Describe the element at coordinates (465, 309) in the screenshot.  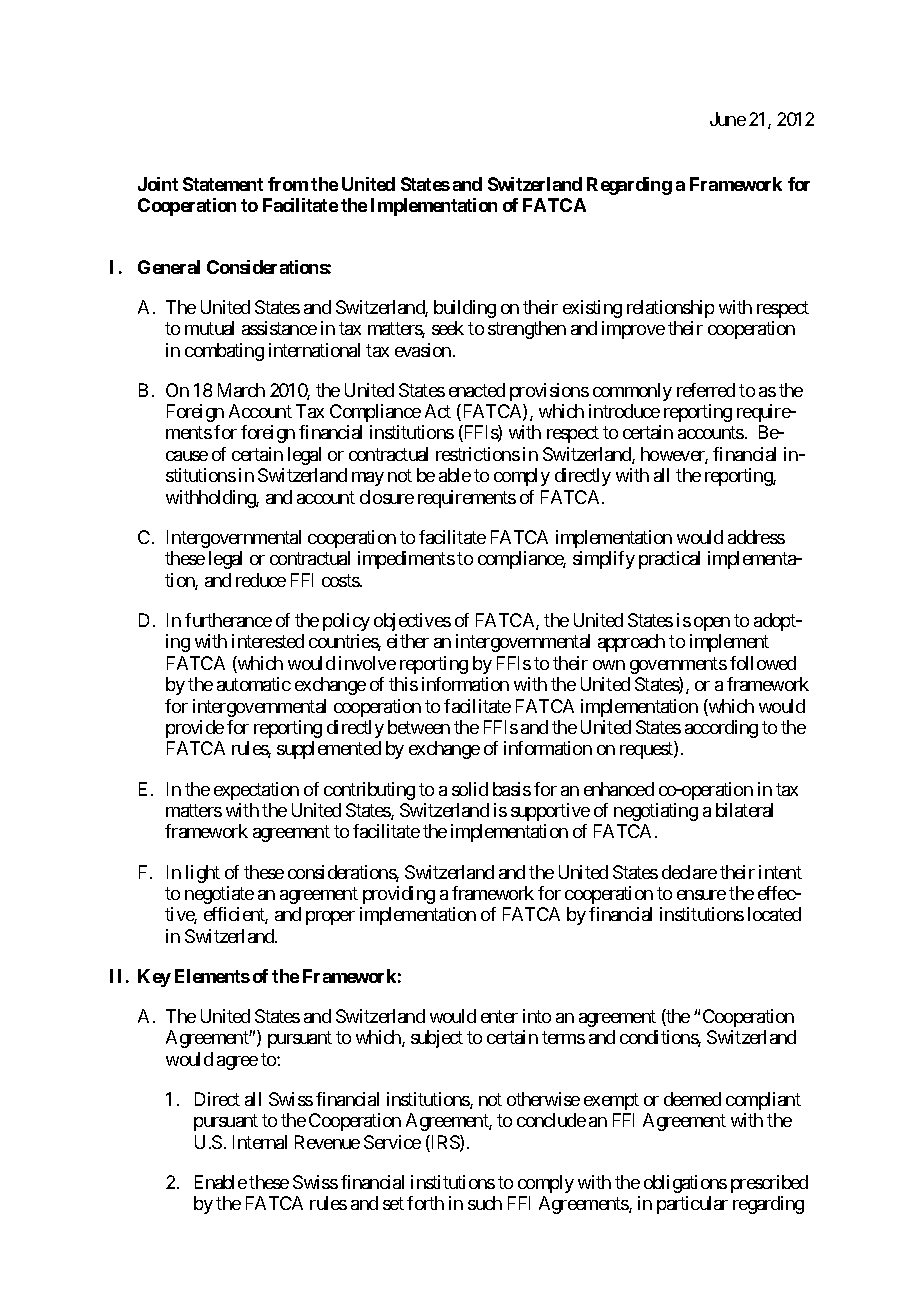
I see `building` at that location.
